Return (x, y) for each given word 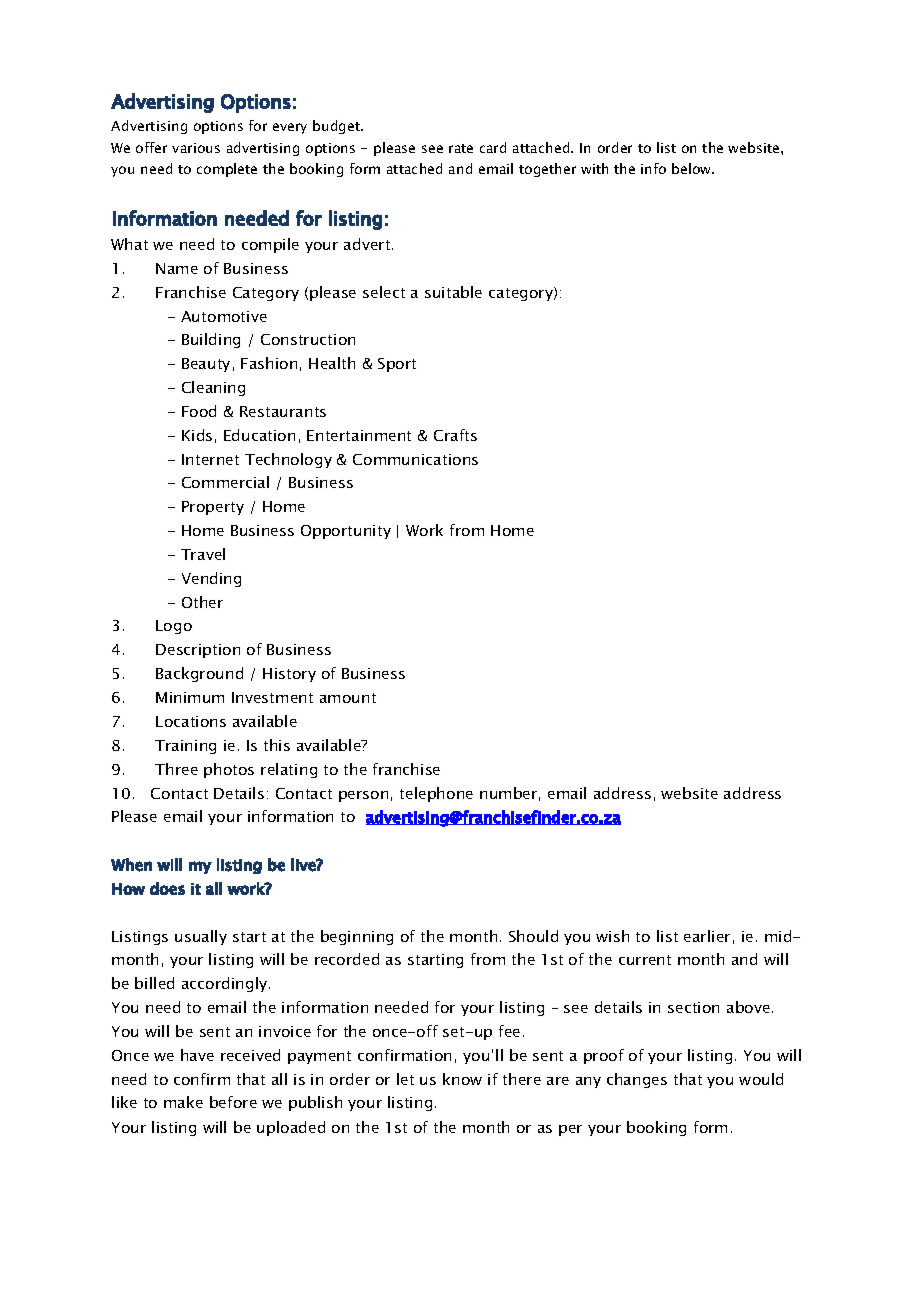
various (196, 148)
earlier (707, 936)
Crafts (455, 435)
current (645, 960)
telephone (436, 794)
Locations (191, 721)
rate (461, 148)
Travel (203, 554)
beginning (357, 937)
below (693, 168)
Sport (397, 365)
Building (211, 340)
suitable (453, 292)
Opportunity (346, 532)
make (183, 1102)
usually (201, 937)
